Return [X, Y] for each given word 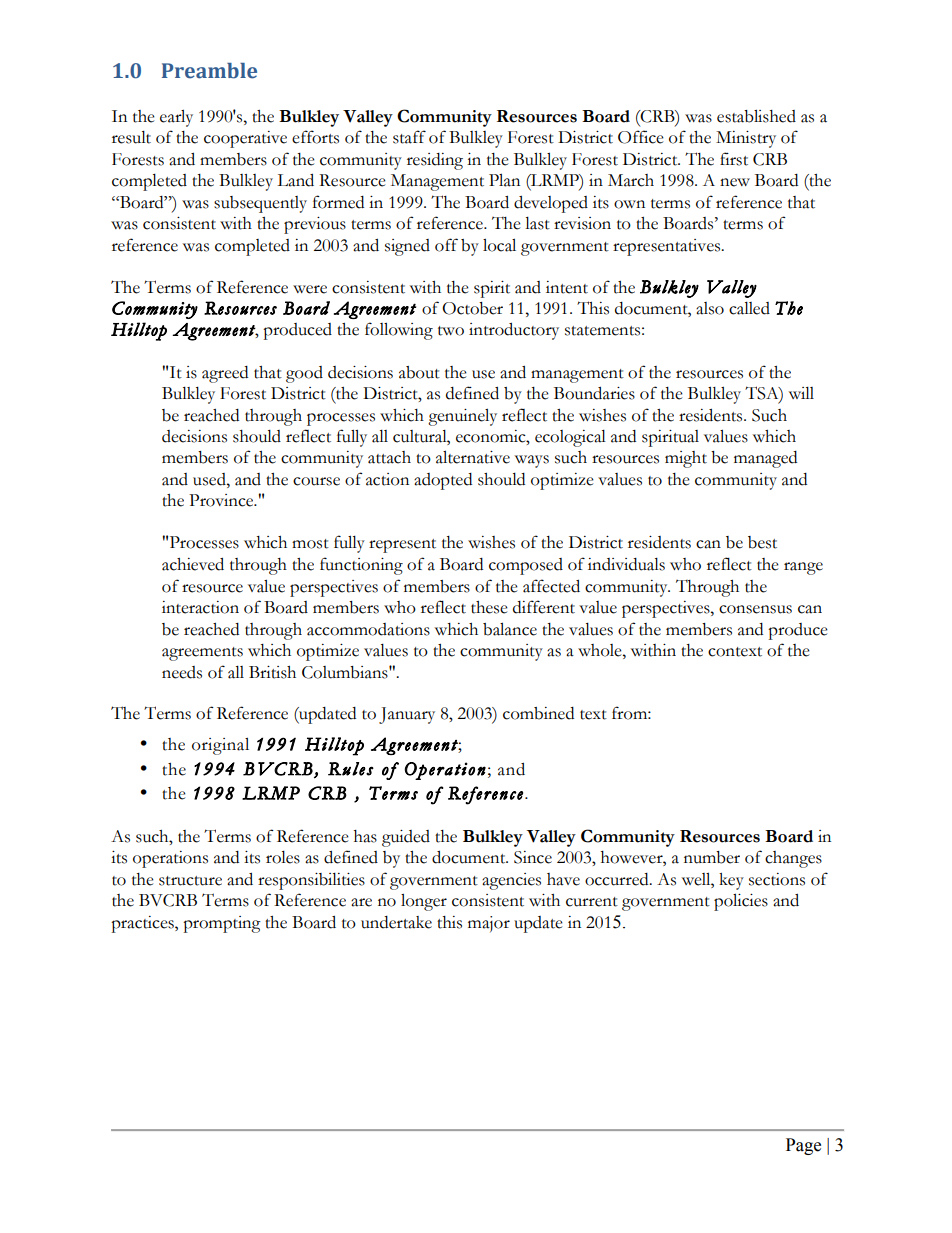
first [734, 159]
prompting [222, 924]
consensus [755, 609]
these [489, 607]
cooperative [245, 139]
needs [182, 672]
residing [435, 161]
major [489, 924]
